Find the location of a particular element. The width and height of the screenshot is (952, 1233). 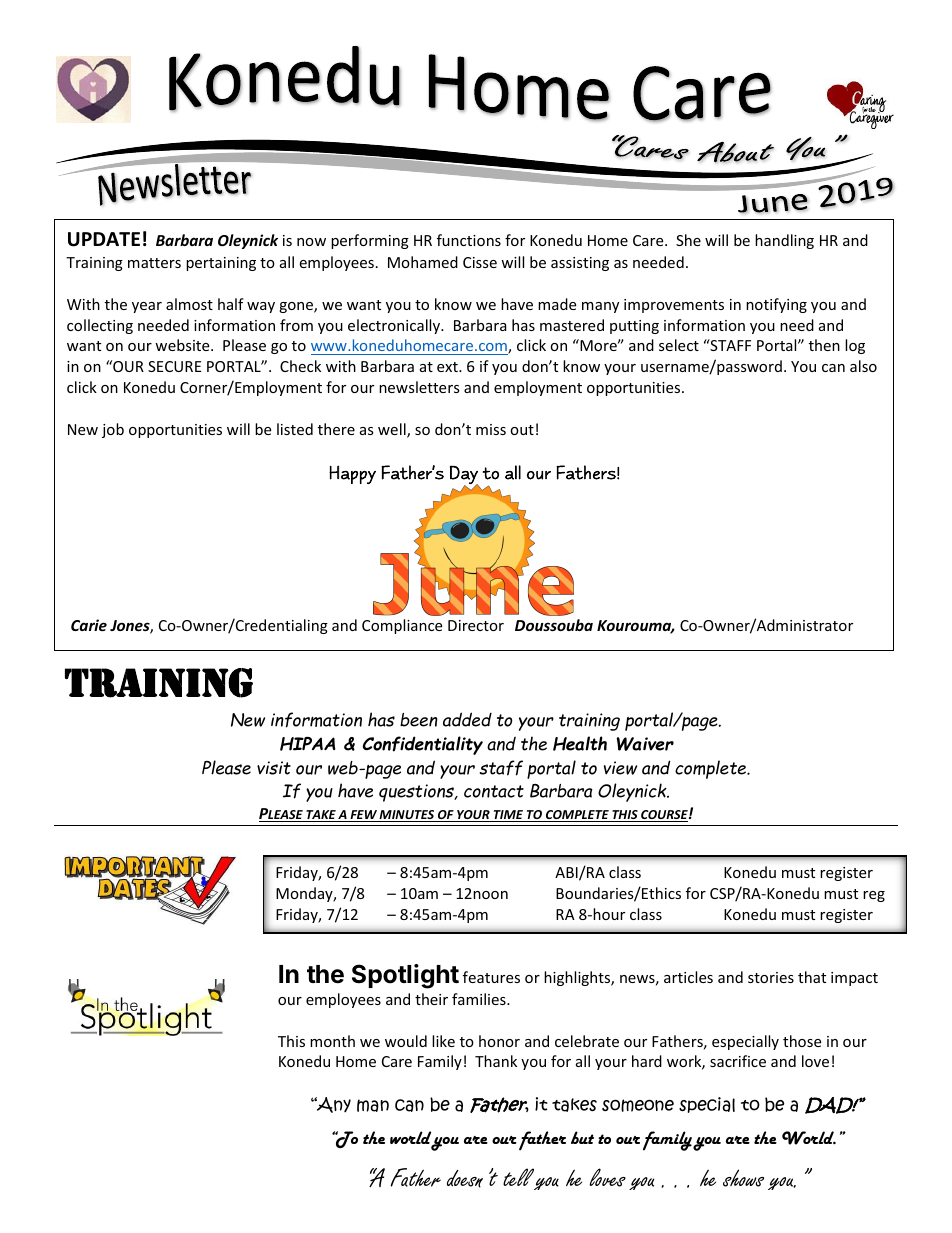

but is located at coordinates (582, 1137).
